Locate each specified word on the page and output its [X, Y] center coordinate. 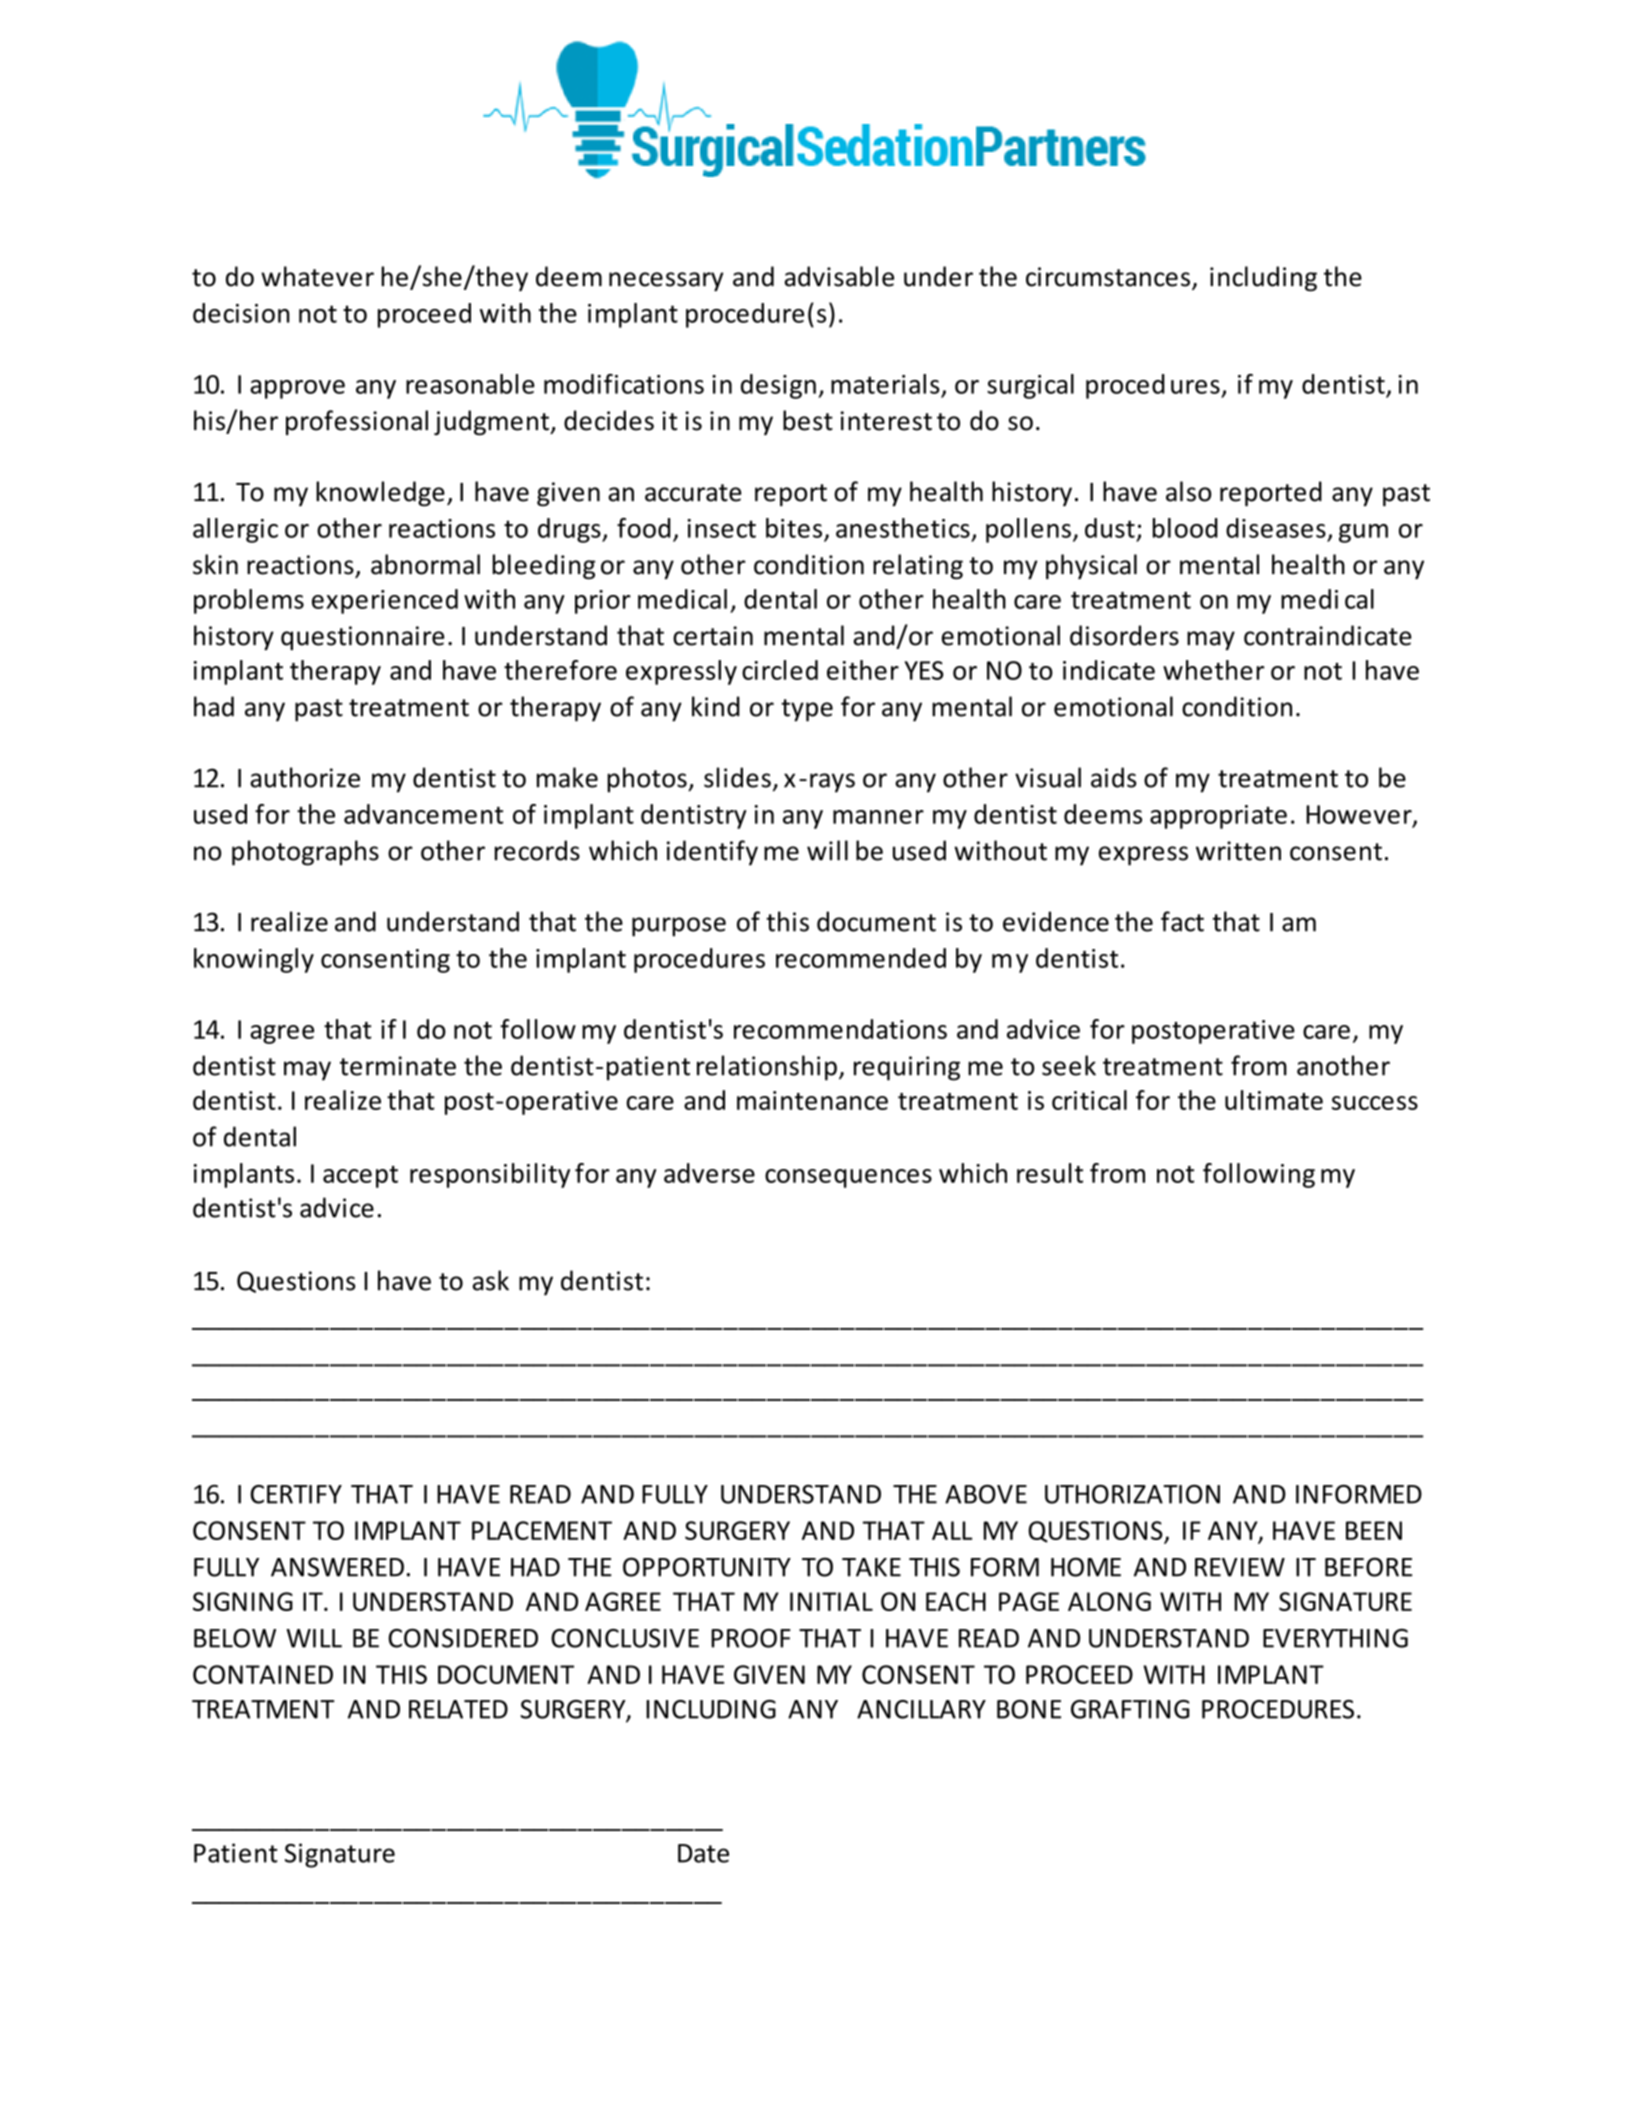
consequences [848, 1178]
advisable [839, 276]
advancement [423, 814]
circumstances [1108, 277]
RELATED [458, 1709]
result [1050, 1173]
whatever [317, 276]
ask [491, 1280]
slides [737, 777]
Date [703, 1853]
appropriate [1218, 817]
